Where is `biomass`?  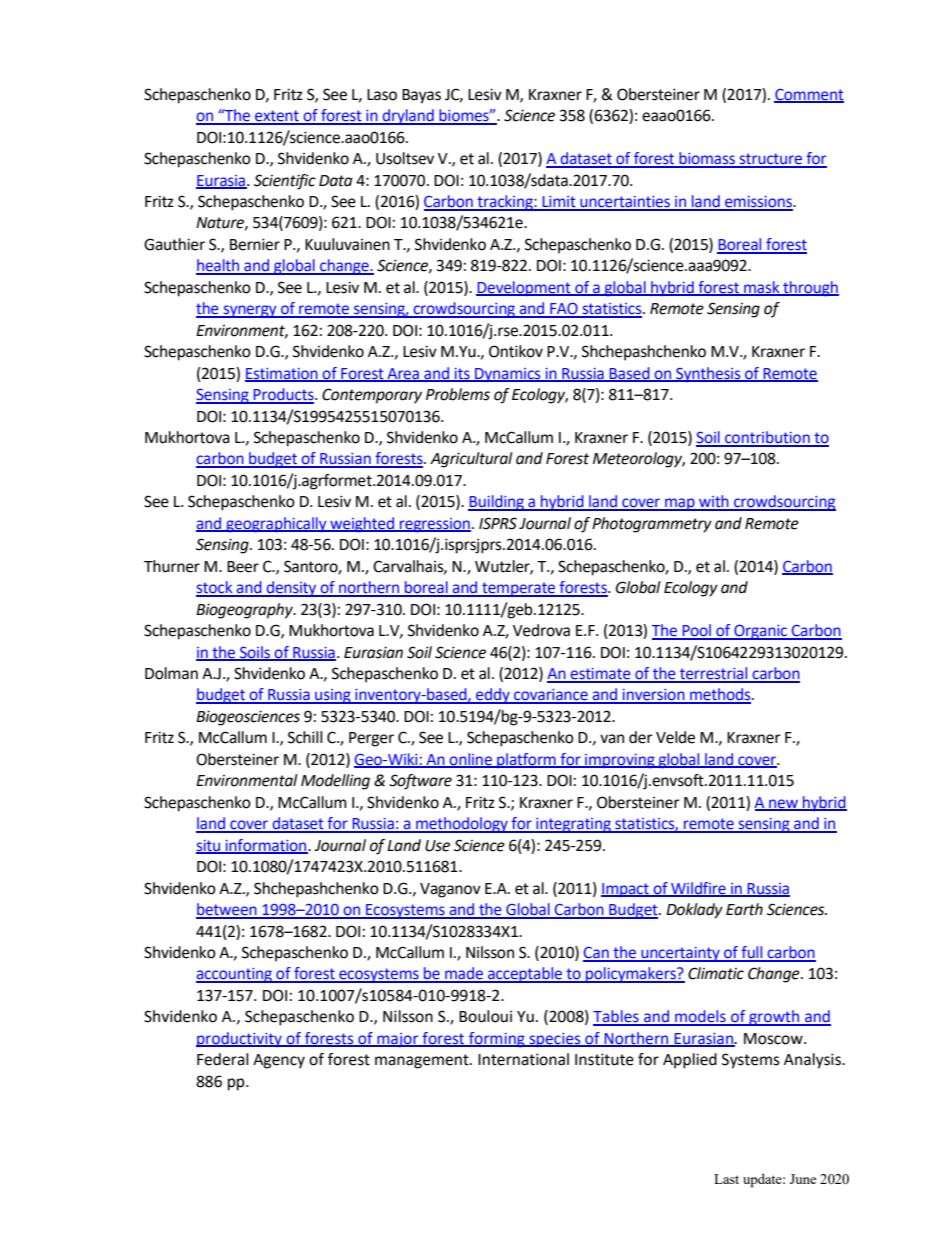 biomass is located at coordinates (707, 159).
